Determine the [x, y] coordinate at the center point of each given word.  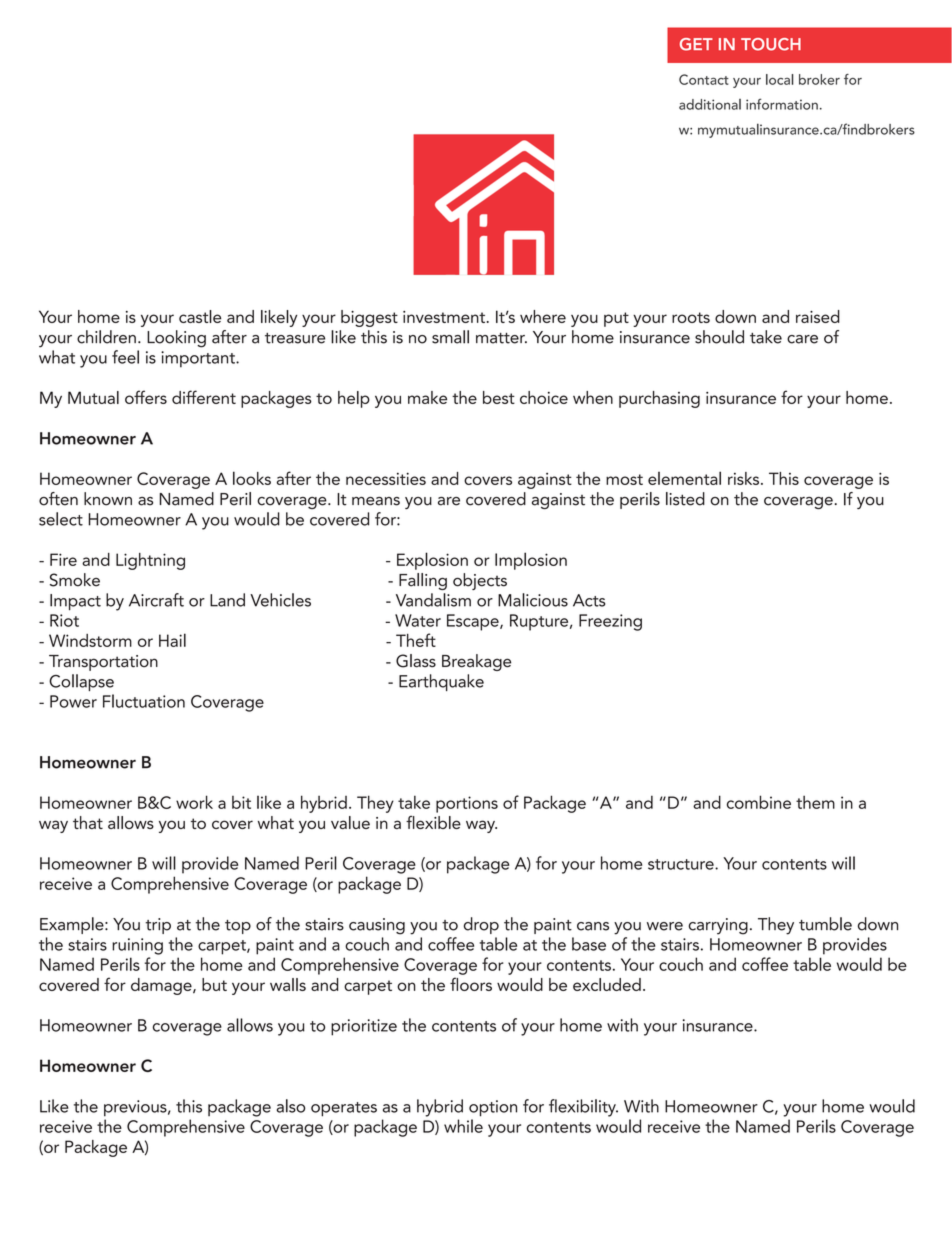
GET [696, 44]
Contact [704, 79]
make [427, 397]
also [290, 1106]
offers [146, 397]
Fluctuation [144, 701]
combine [759, 802]
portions [467, 804]
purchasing [659, 399]
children [106, 337]
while [463, 1126]
